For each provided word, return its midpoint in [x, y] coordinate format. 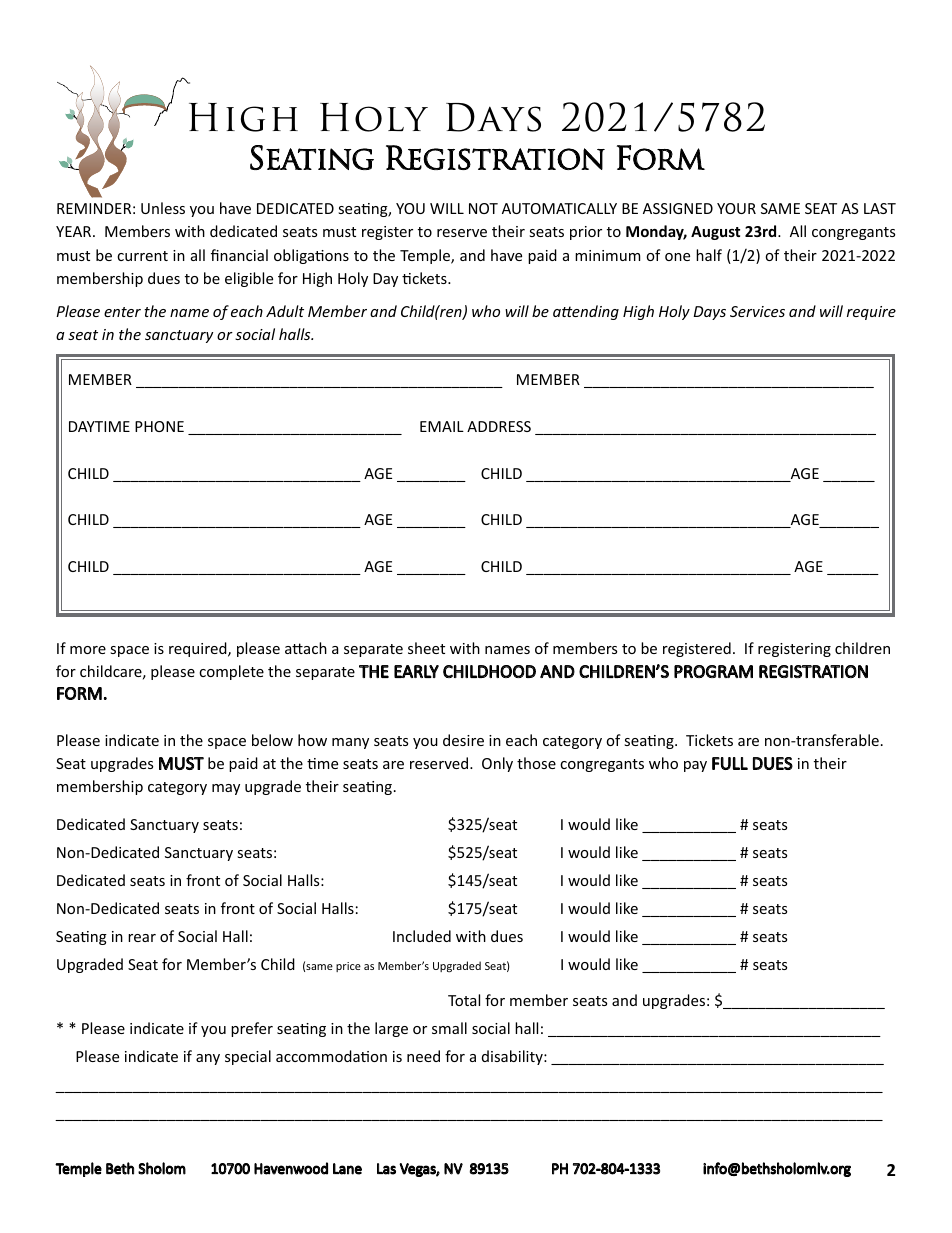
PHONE [159, 426]
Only [497, 764]
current [142, 256]
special [248, 1057]
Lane [347, 1169]
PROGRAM [713, 671]
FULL [730, 763]
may [226, 789]
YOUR [736, 208]
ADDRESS [499, 426]
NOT [483, 208]
